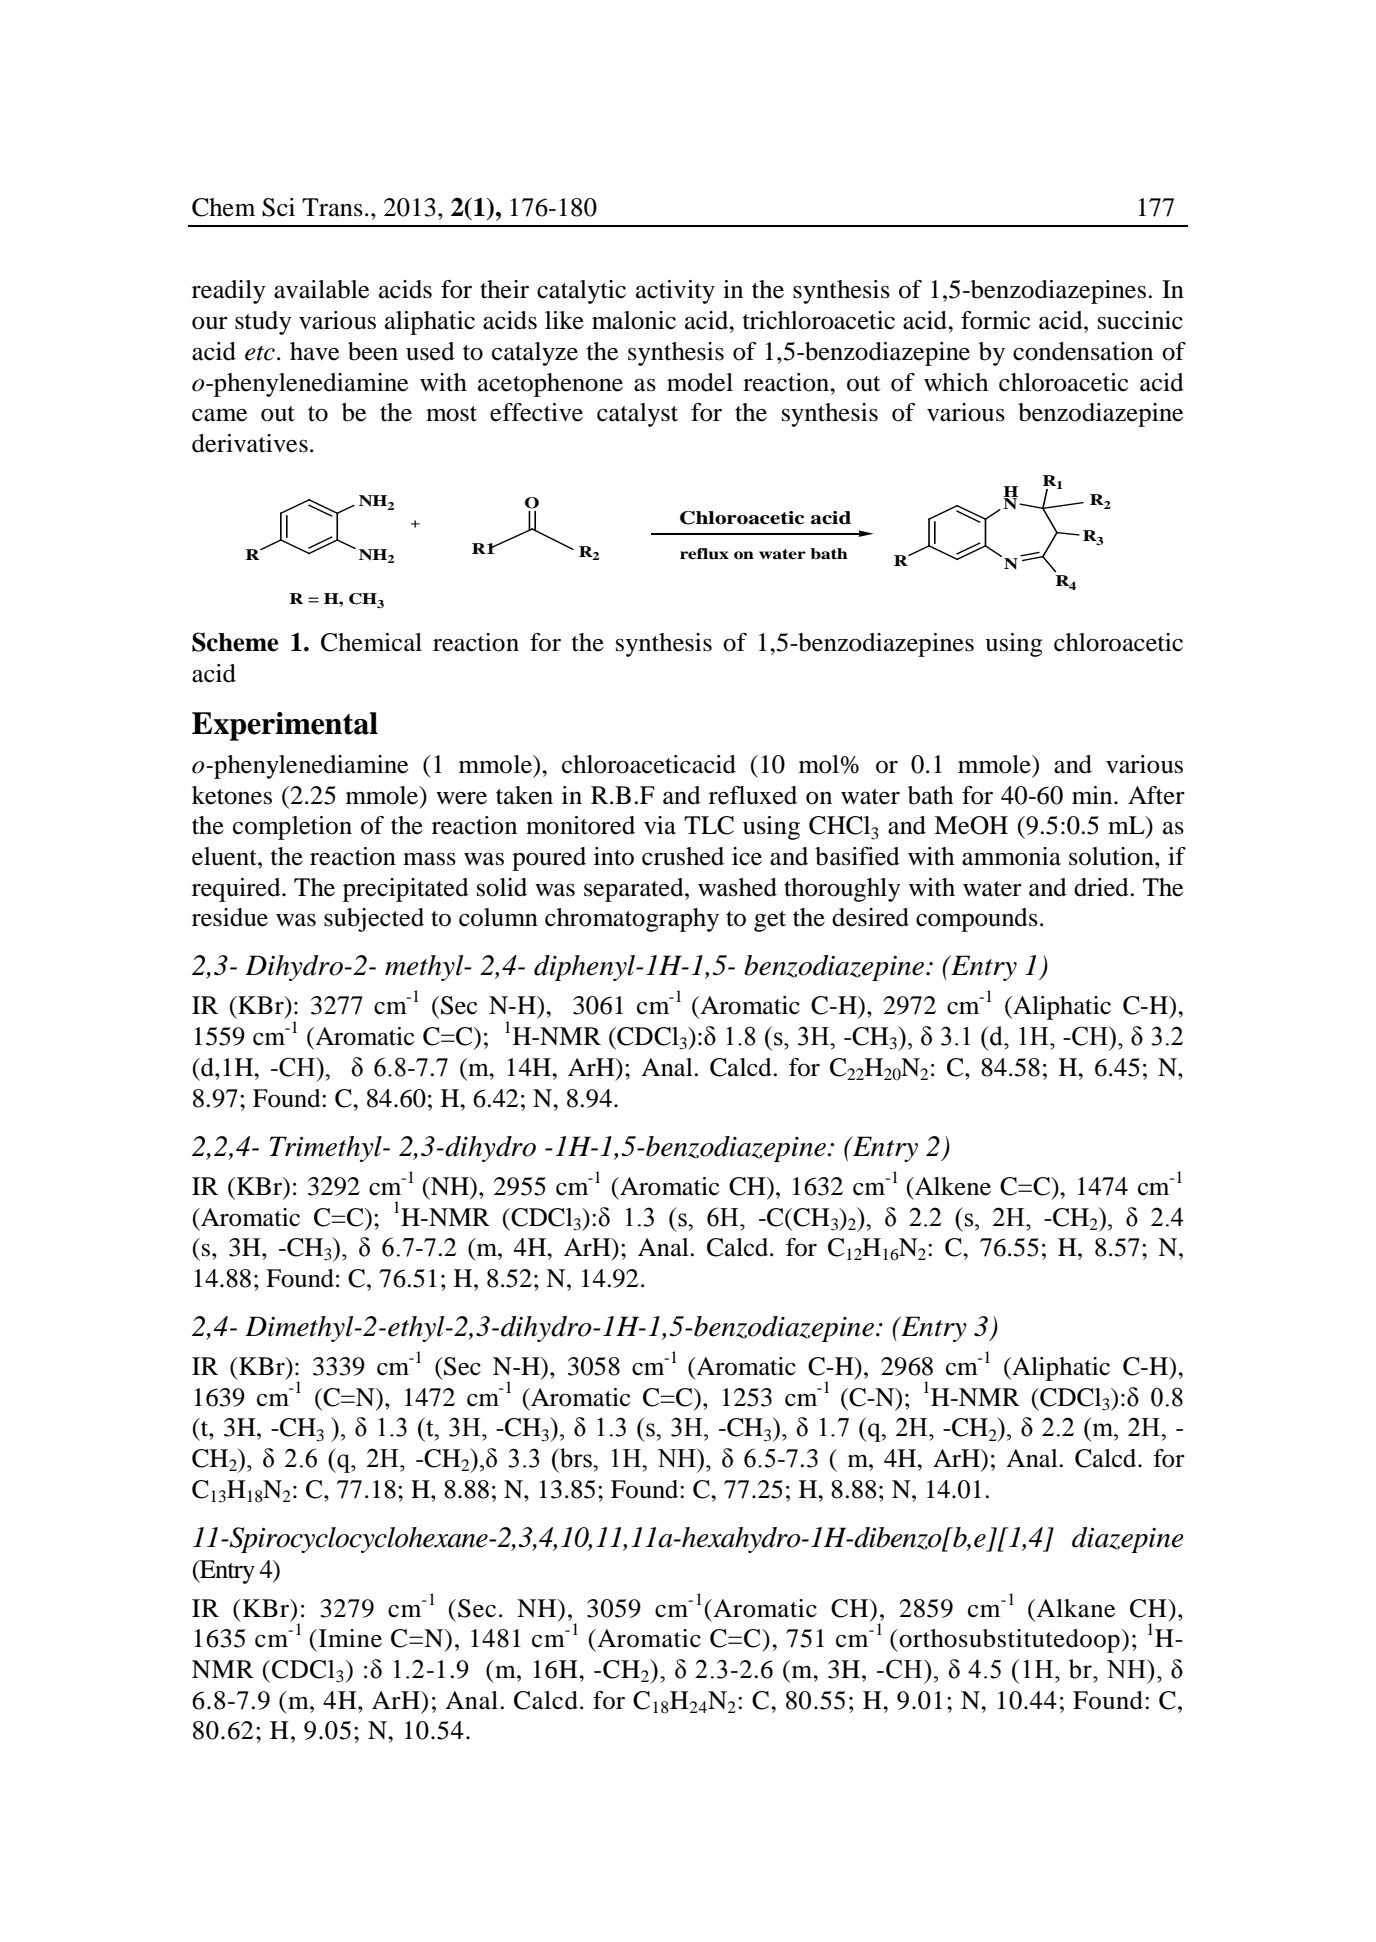 This document has width=1376, height=1942. What do you see at coordinates (737, 887) in the document?
I see `washed` at bounding box center [737, 887].
